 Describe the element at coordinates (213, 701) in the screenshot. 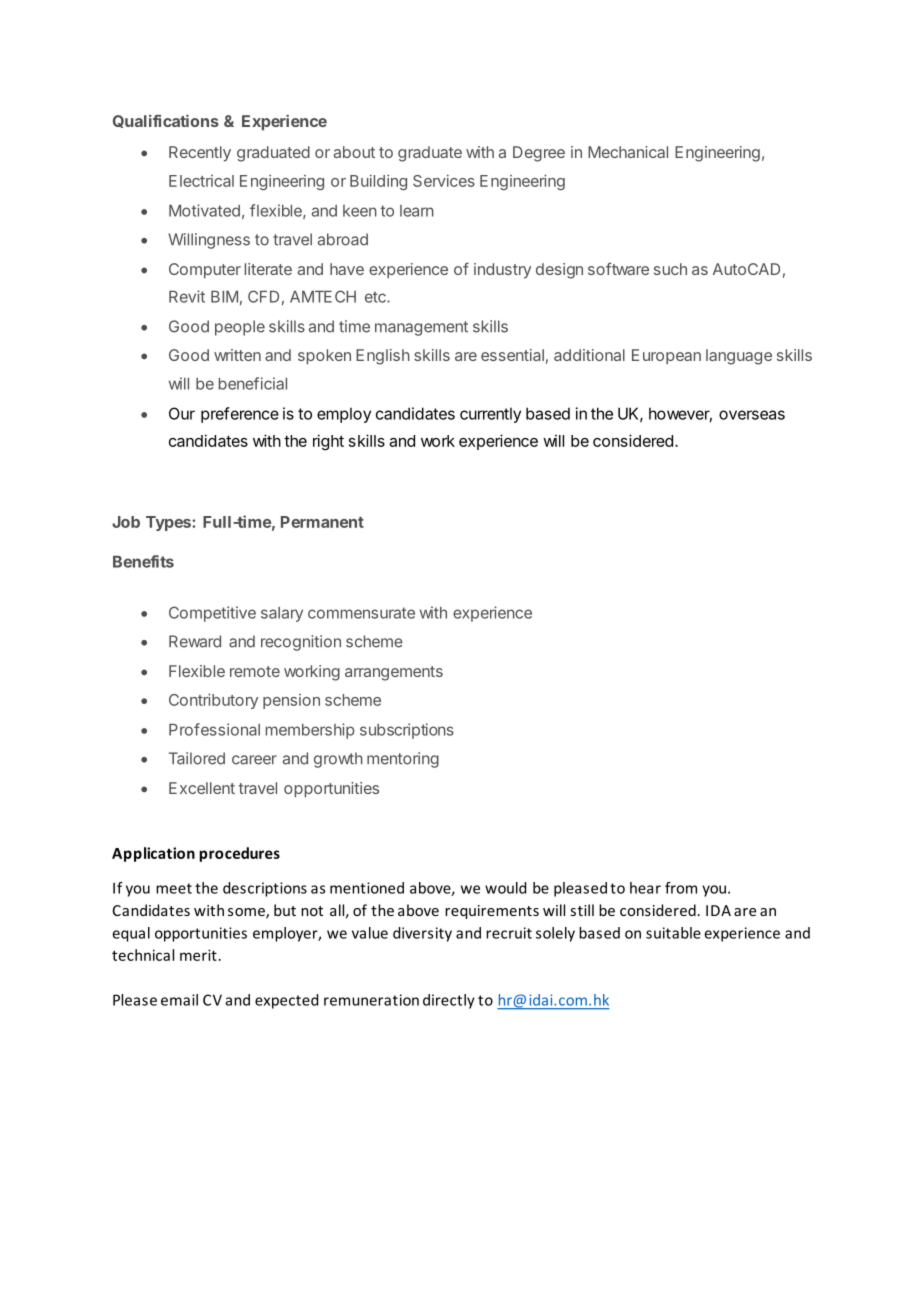

I see `Contributory` at that location.
